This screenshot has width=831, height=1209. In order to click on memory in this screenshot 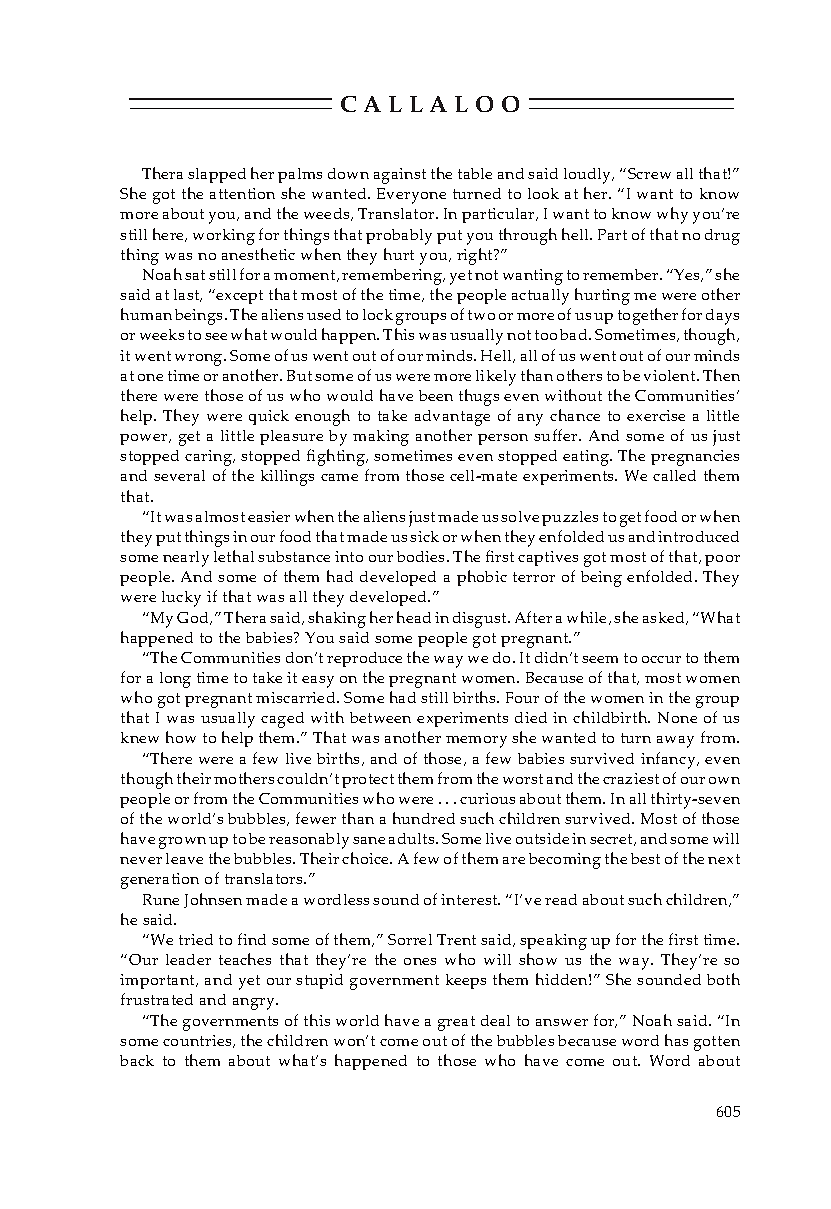, I will do `click(476, 742)`.
